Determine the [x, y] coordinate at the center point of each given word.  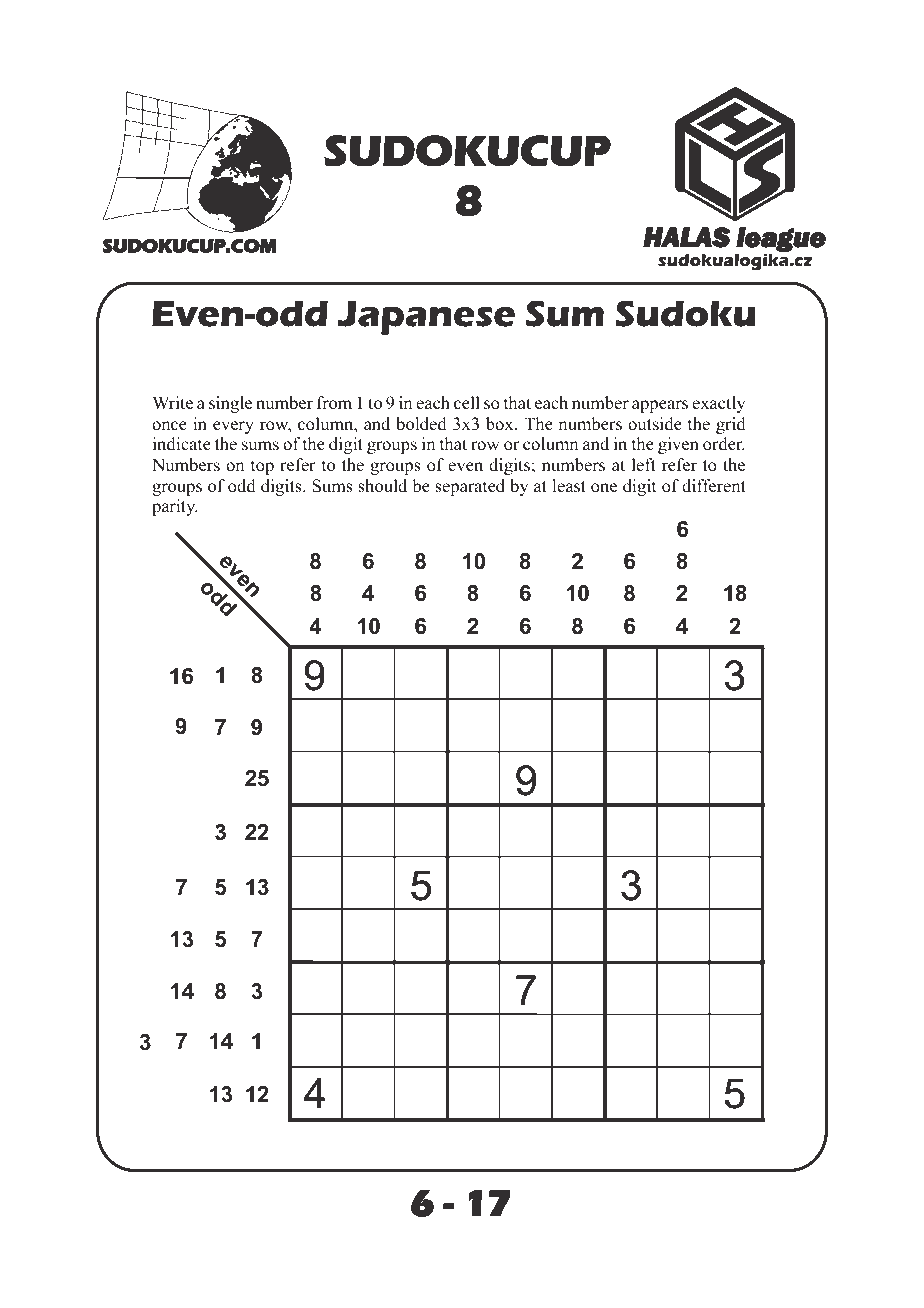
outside [655, 424]
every [233, 427]
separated [470, 487]
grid [731, 425]
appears [660, 406]
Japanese [426, 318]
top [262, 467]
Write [172, 403]
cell [467, 403]
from [334, 403]
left [644, 465]
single [230, 404]
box [501, 424]
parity [175, 507]
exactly [718, 404]
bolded [421, 424]
